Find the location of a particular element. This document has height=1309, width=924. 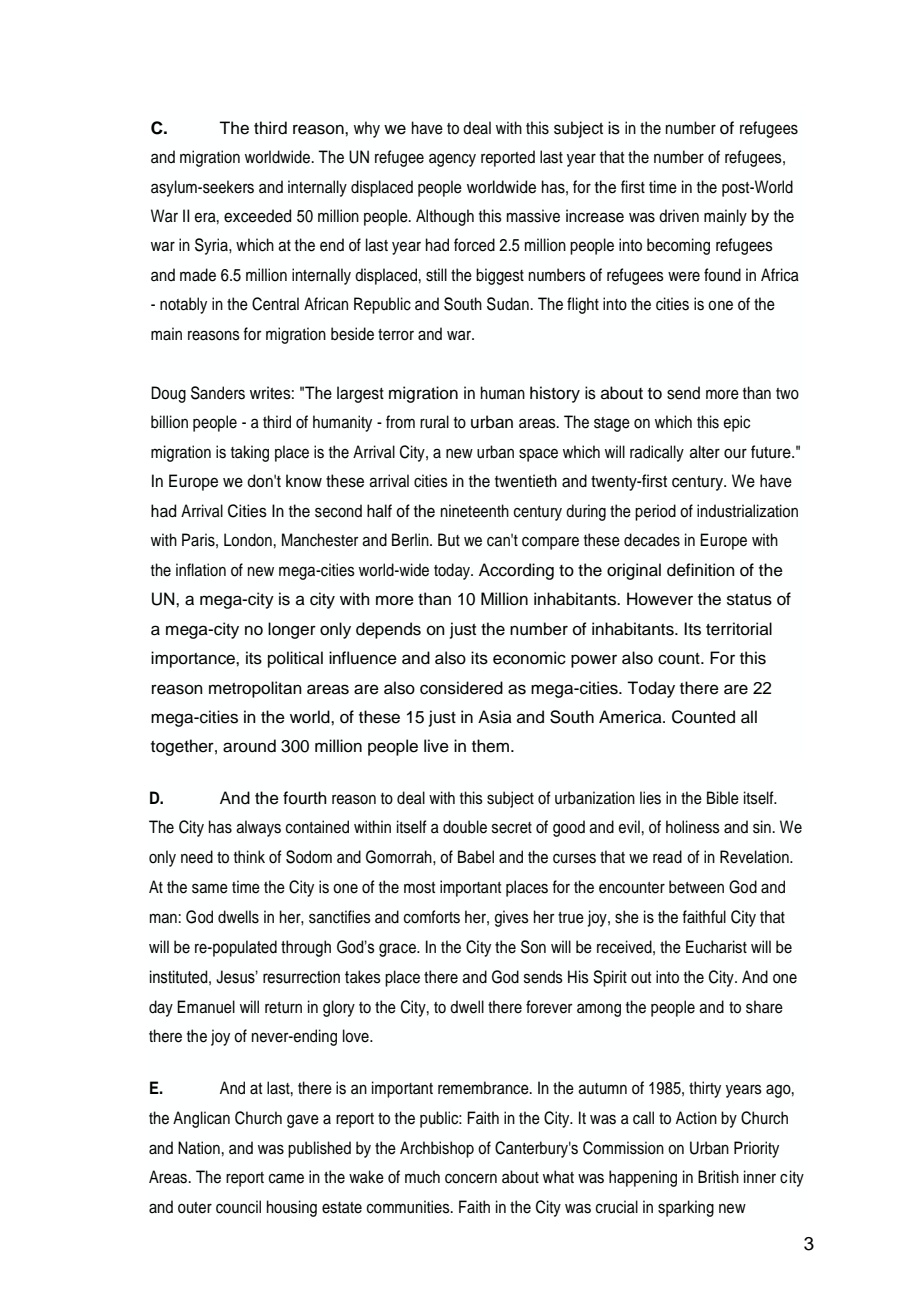

agency is located at coordinates (452, 160).
